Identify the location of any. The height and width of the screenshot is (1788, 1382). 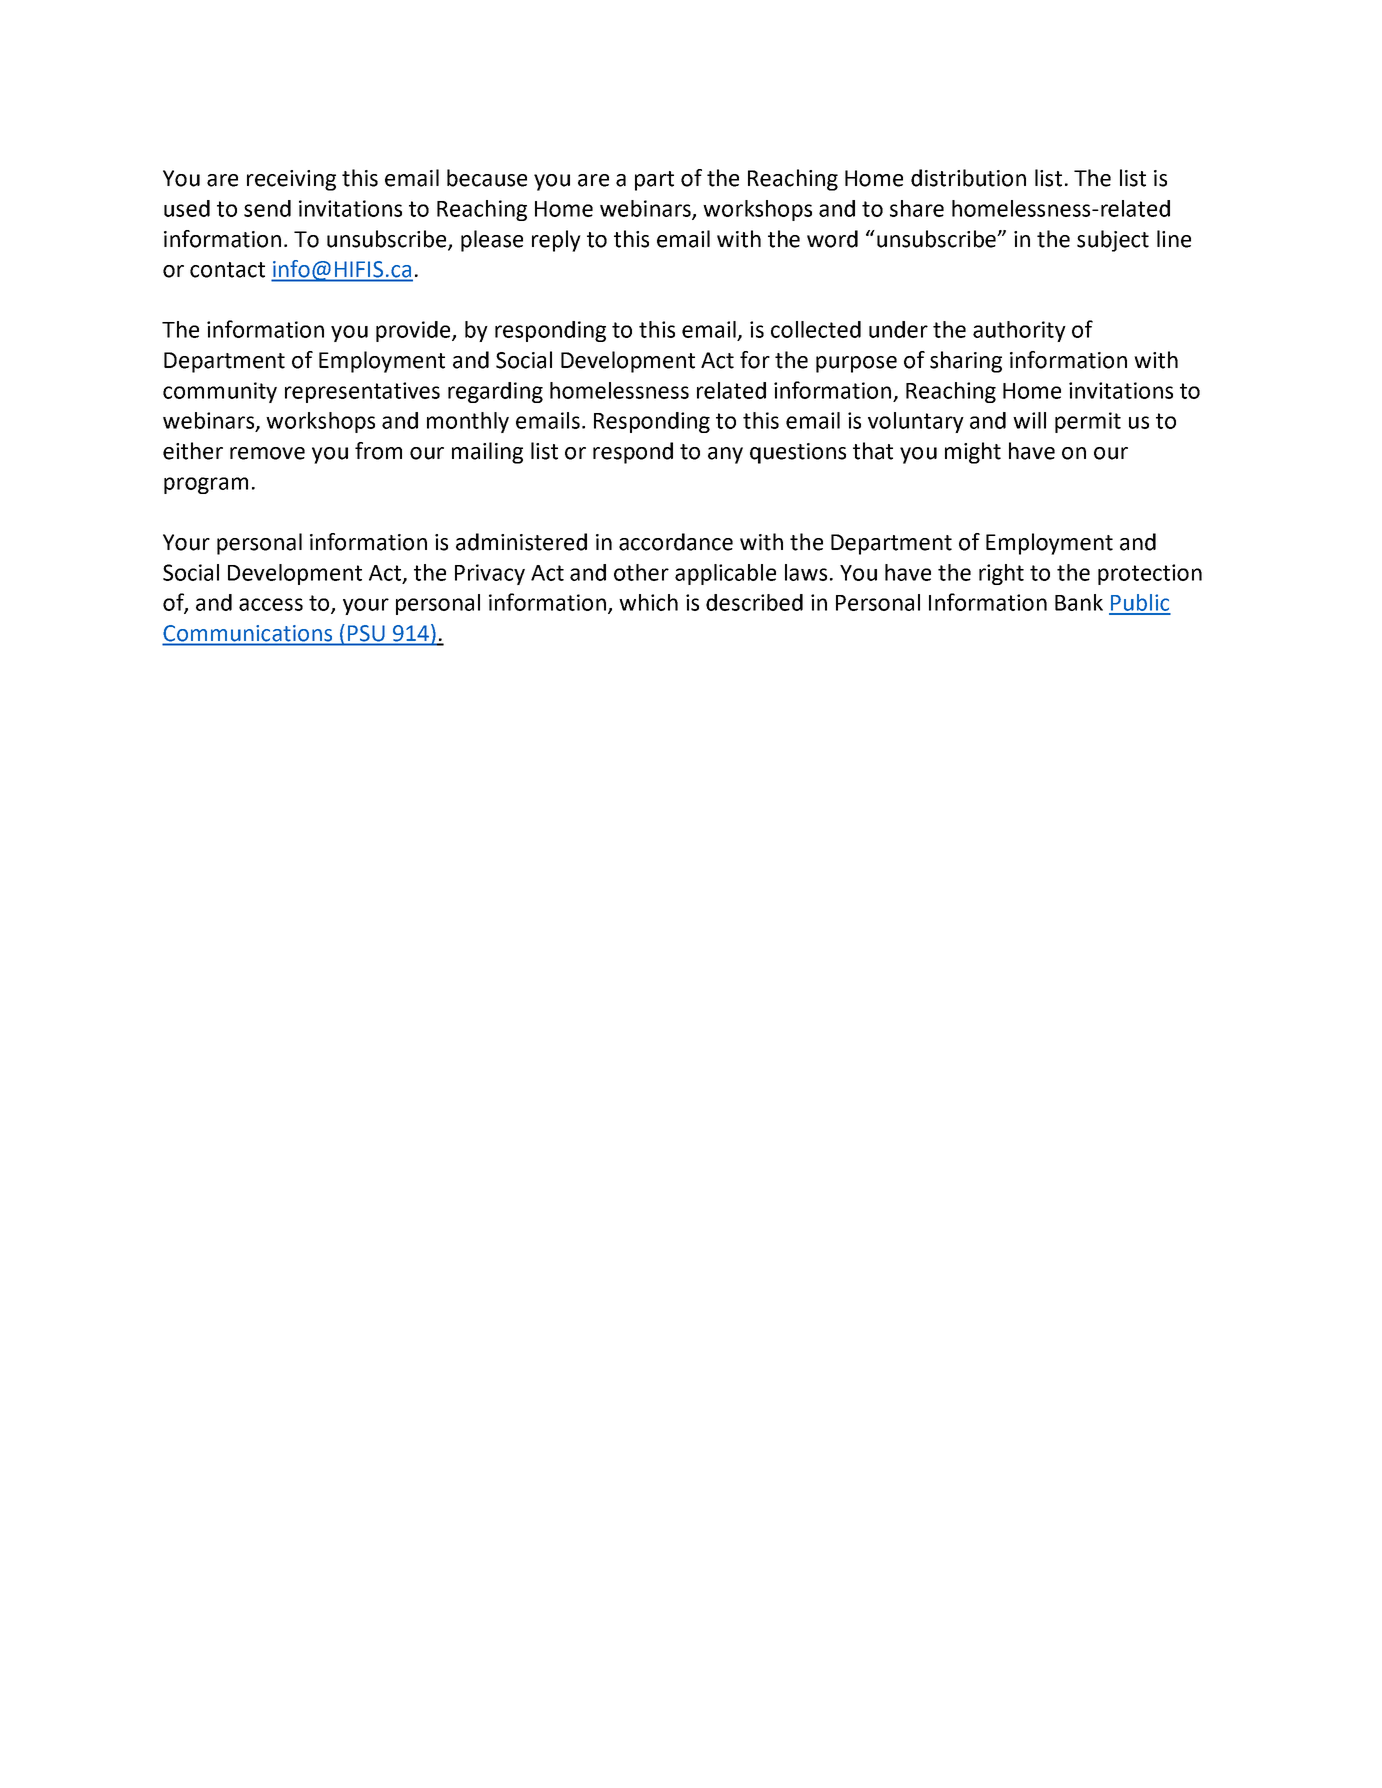
(725, 455).
